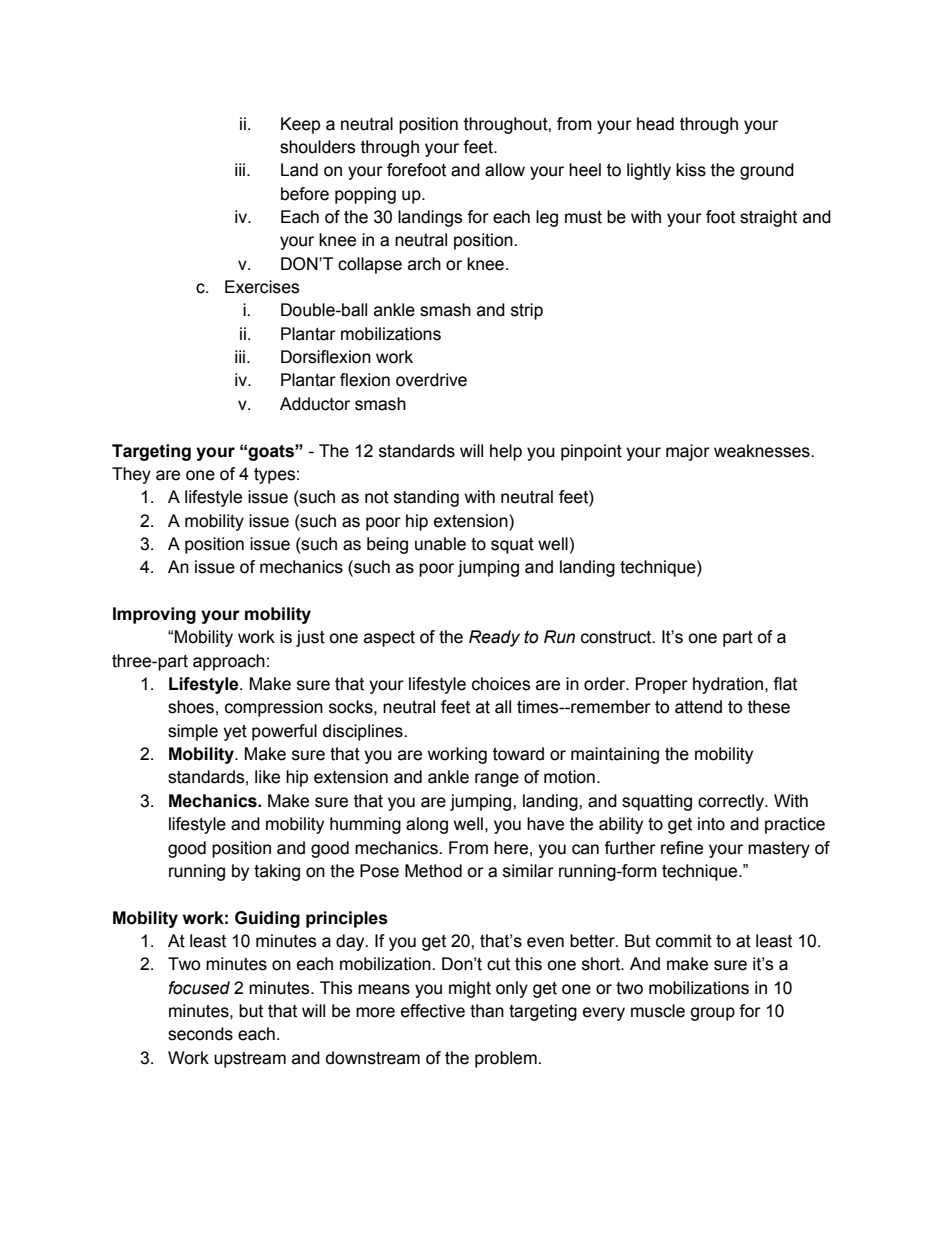  I want to click on Method, so click(433, 871).
